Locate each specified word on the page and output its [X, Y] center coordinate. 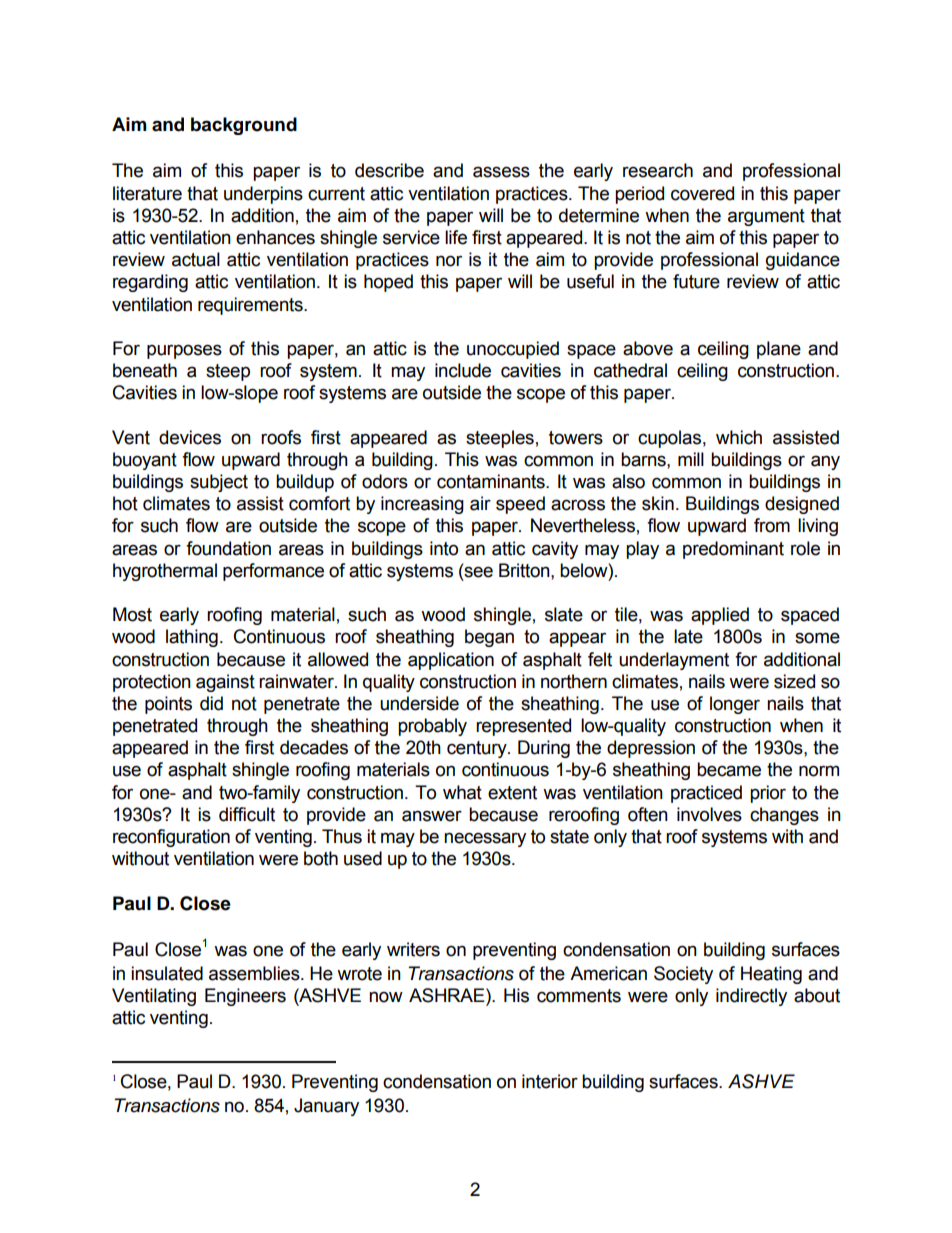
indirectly [751, 997]
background [244, 126]
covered [702, 193]
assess [501, 172]
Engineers [245, 997]
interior [550, 1081]
